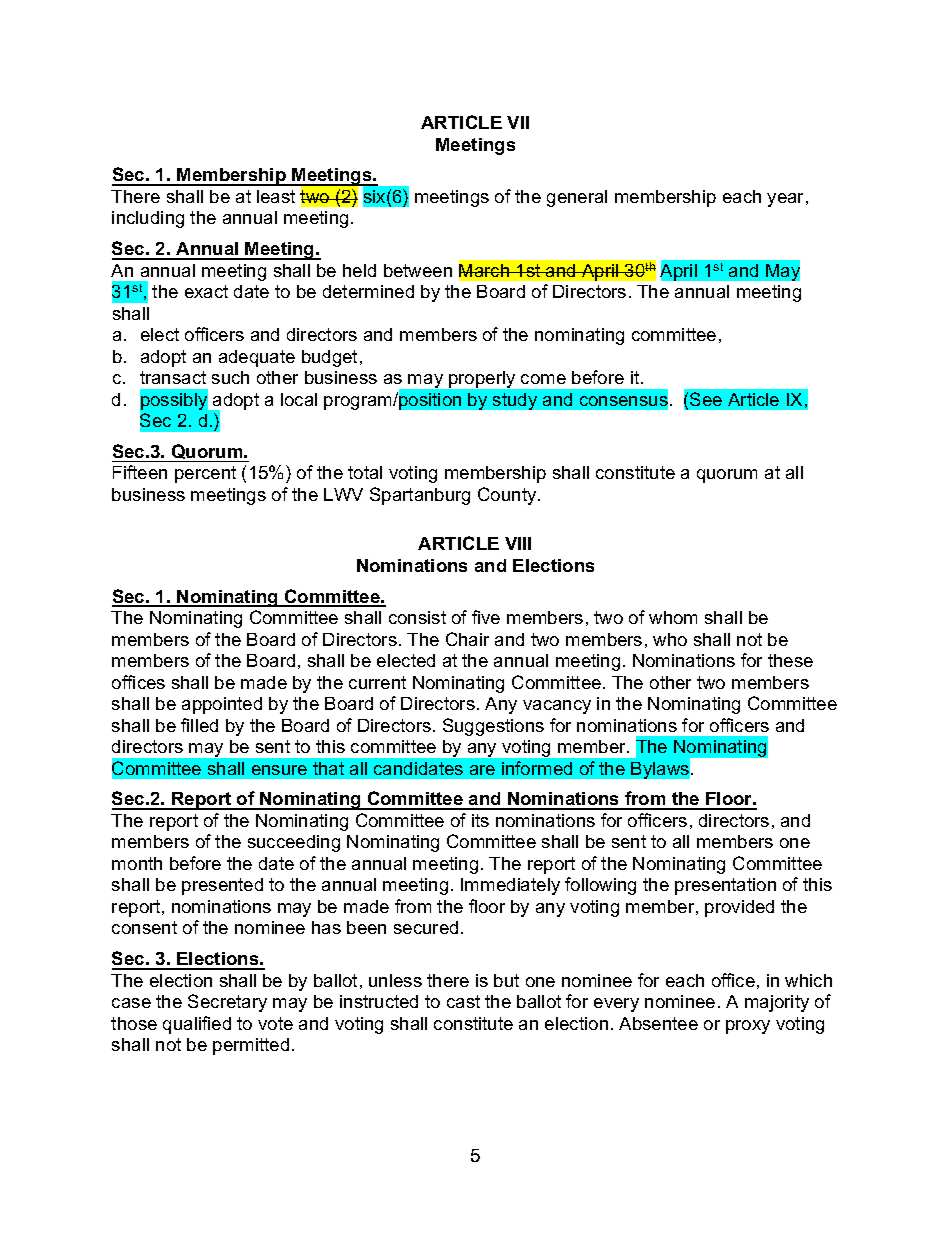  What do you see at coordinates (577, 198) in the screenshot?
I see `general` at bounding box center [577, 198].
